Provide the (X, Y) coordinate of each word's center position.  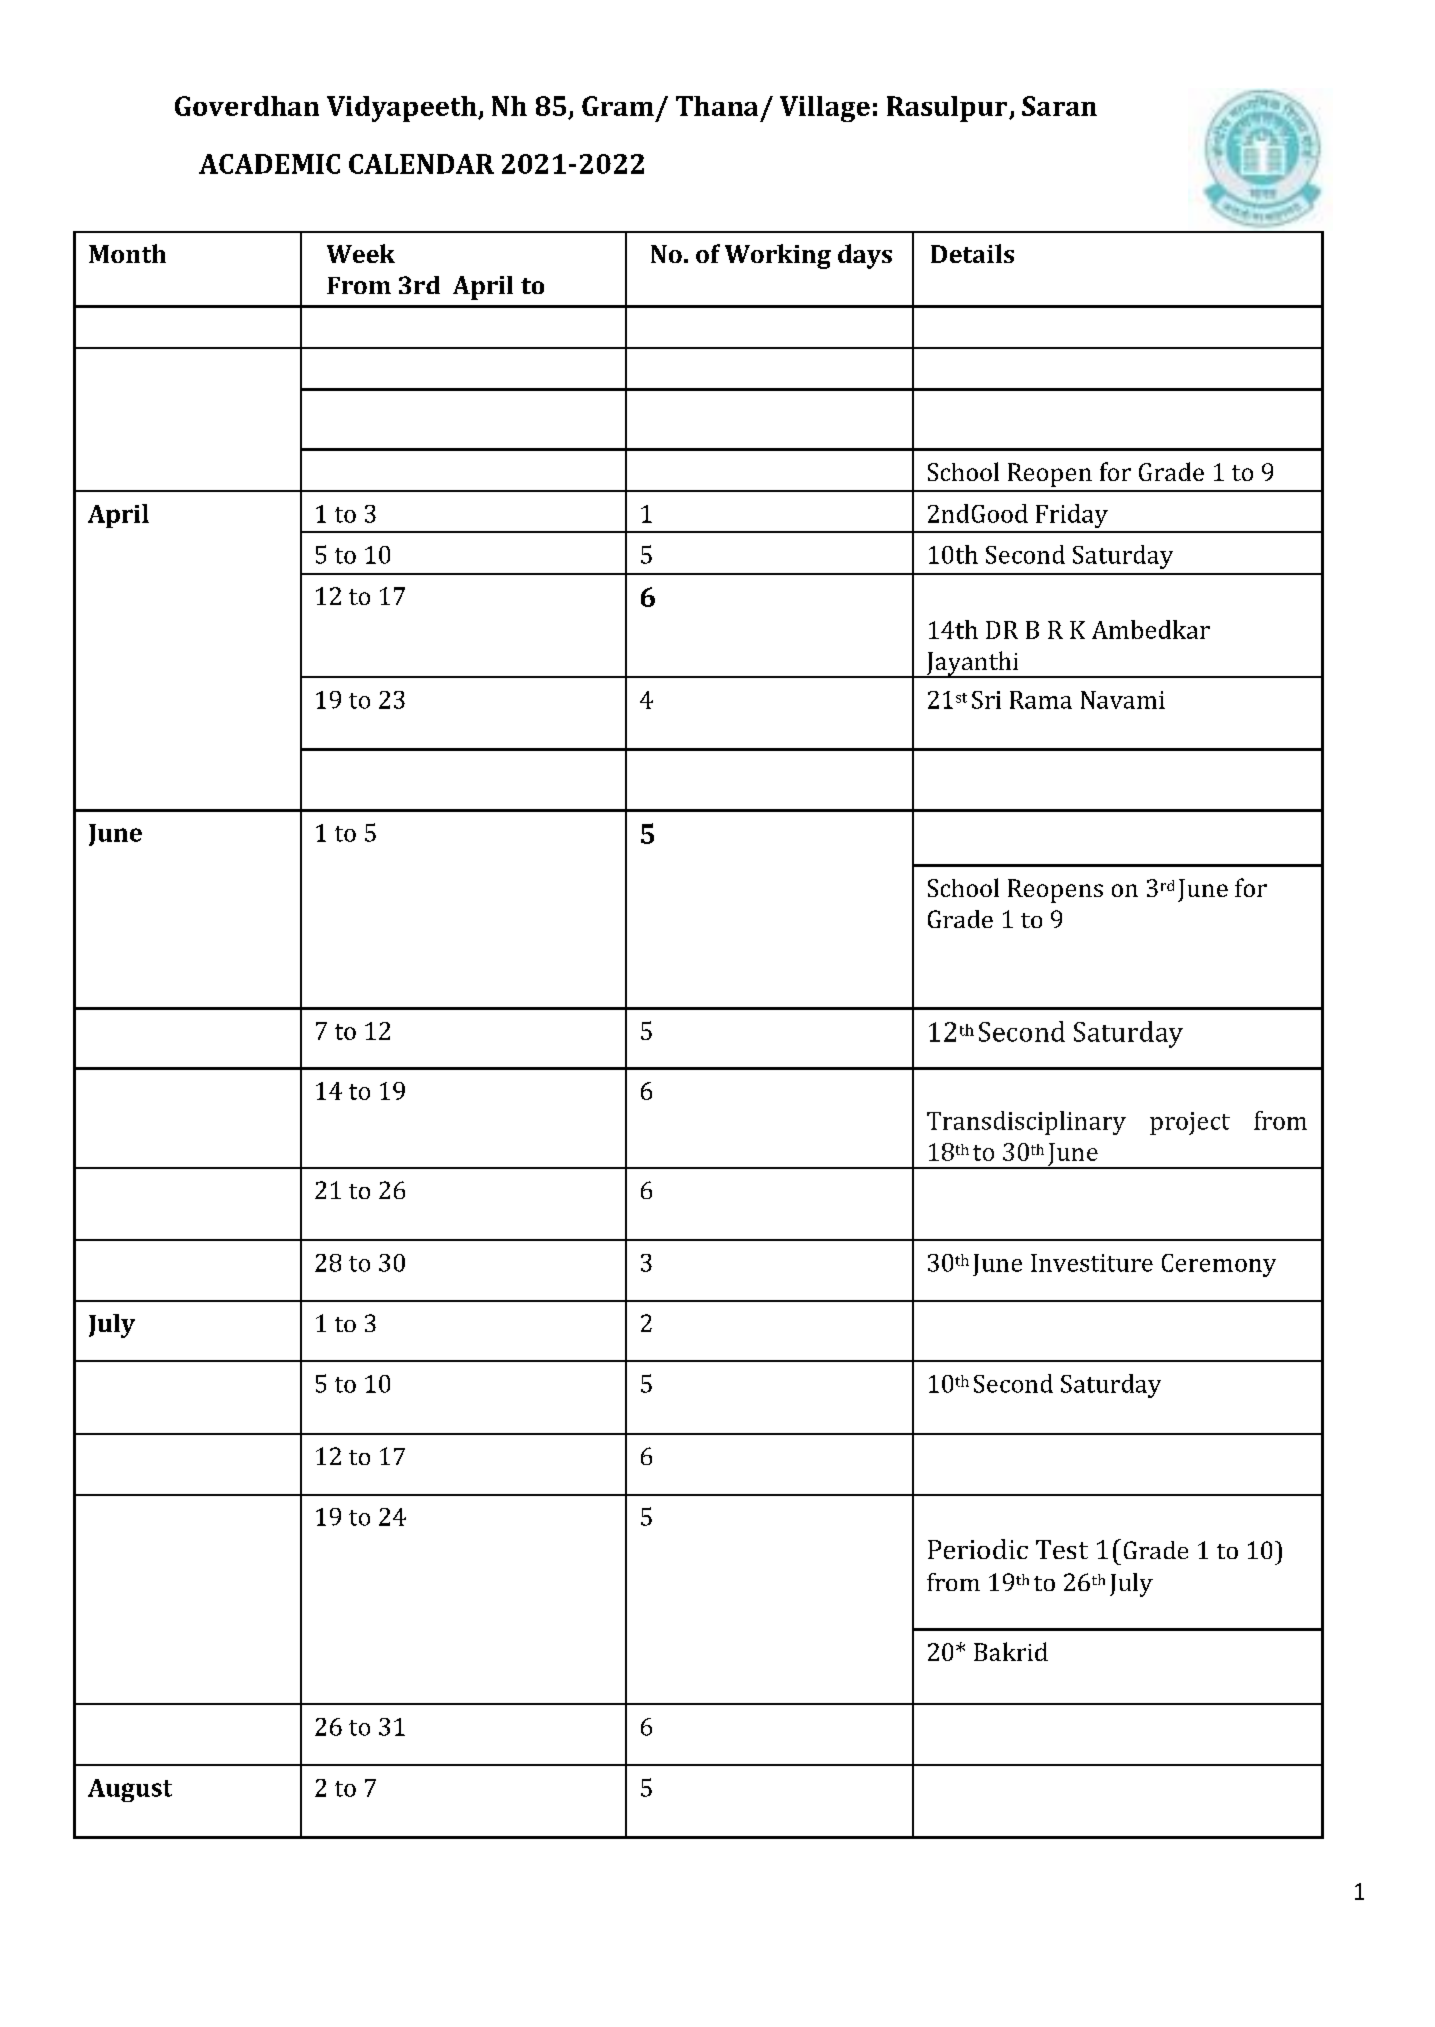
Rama (1041, 700)
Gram (618, 106)
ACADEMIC (269, 164)
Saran (1059, 106)
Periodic (978, 1549)
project (1190, 1123)
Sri (986, 700)
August (130, 1790)
